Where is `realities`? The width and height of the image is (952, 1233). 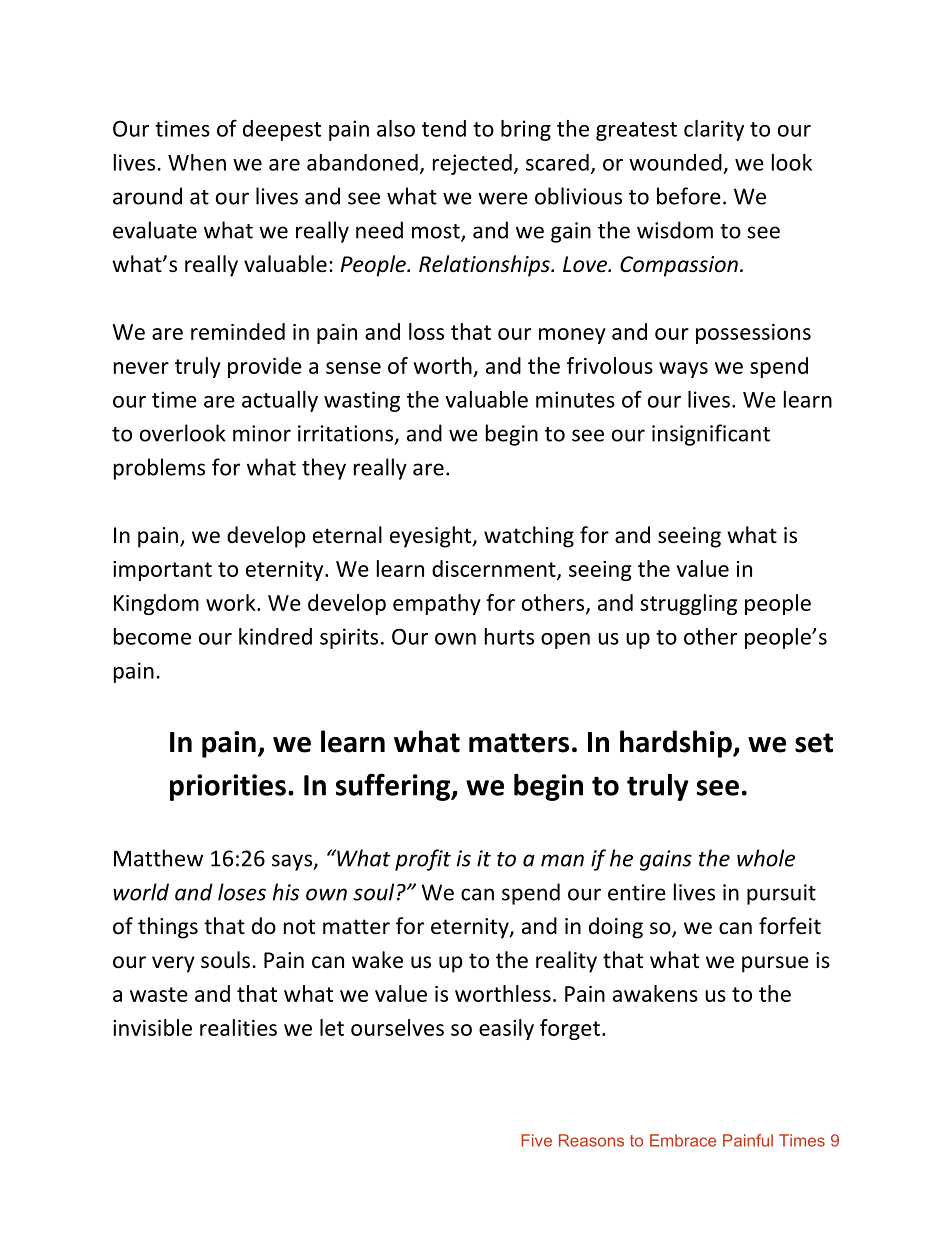
realities is located at coordinates (238, 1027).
